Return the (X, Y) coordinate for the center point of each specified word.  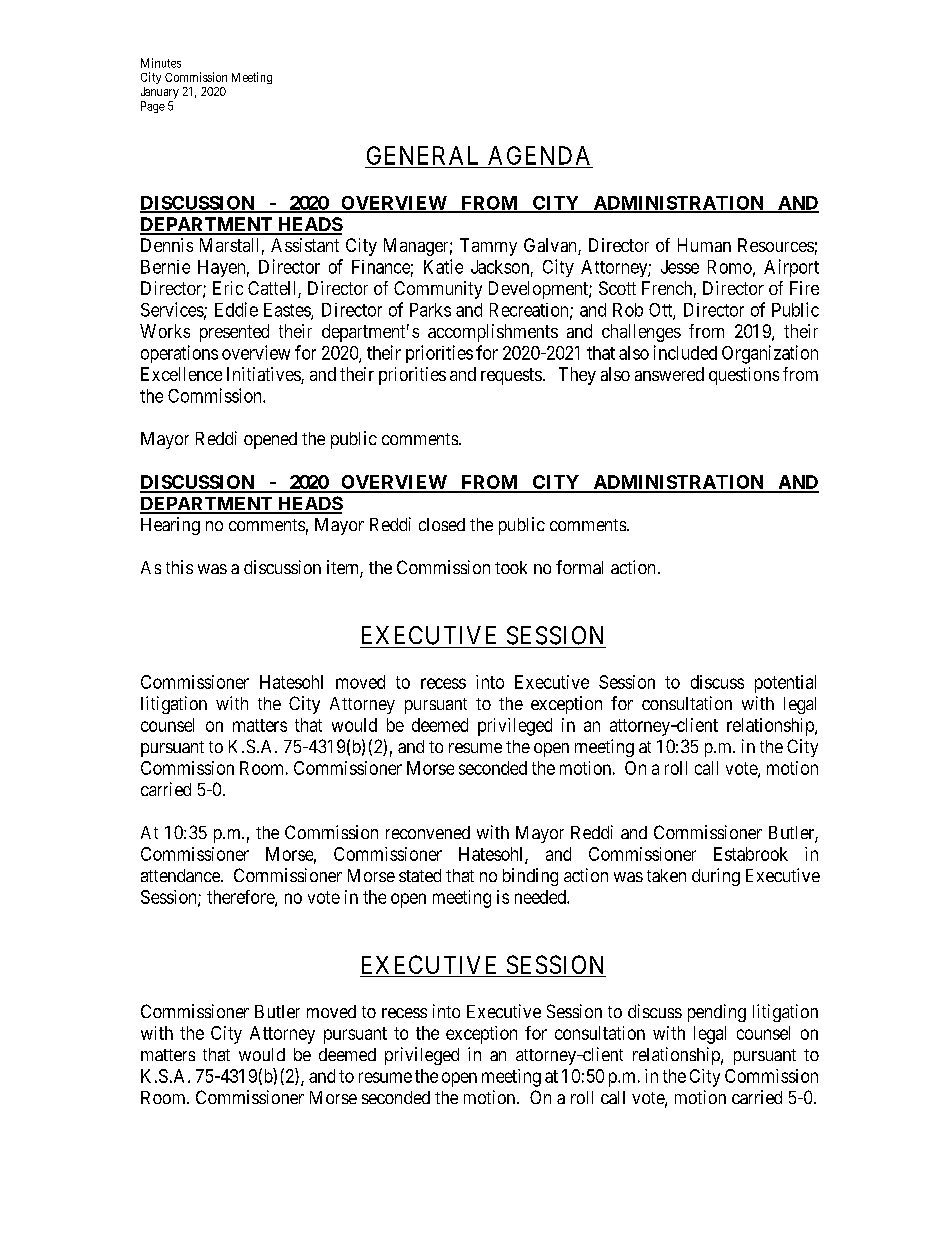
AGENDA (539, 155)
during (716, 877)
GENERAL (422, 155)
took (511, 567)
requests (511, 376)
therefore (241, 898)
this (179, 567)
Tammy (488, 247)
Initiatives (264, 375)
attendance (181, 875)
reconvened (428, 832)
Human (704, 245)
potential (785, 684)
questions (744, 376)
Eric (228, 288)
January (160, 93)
